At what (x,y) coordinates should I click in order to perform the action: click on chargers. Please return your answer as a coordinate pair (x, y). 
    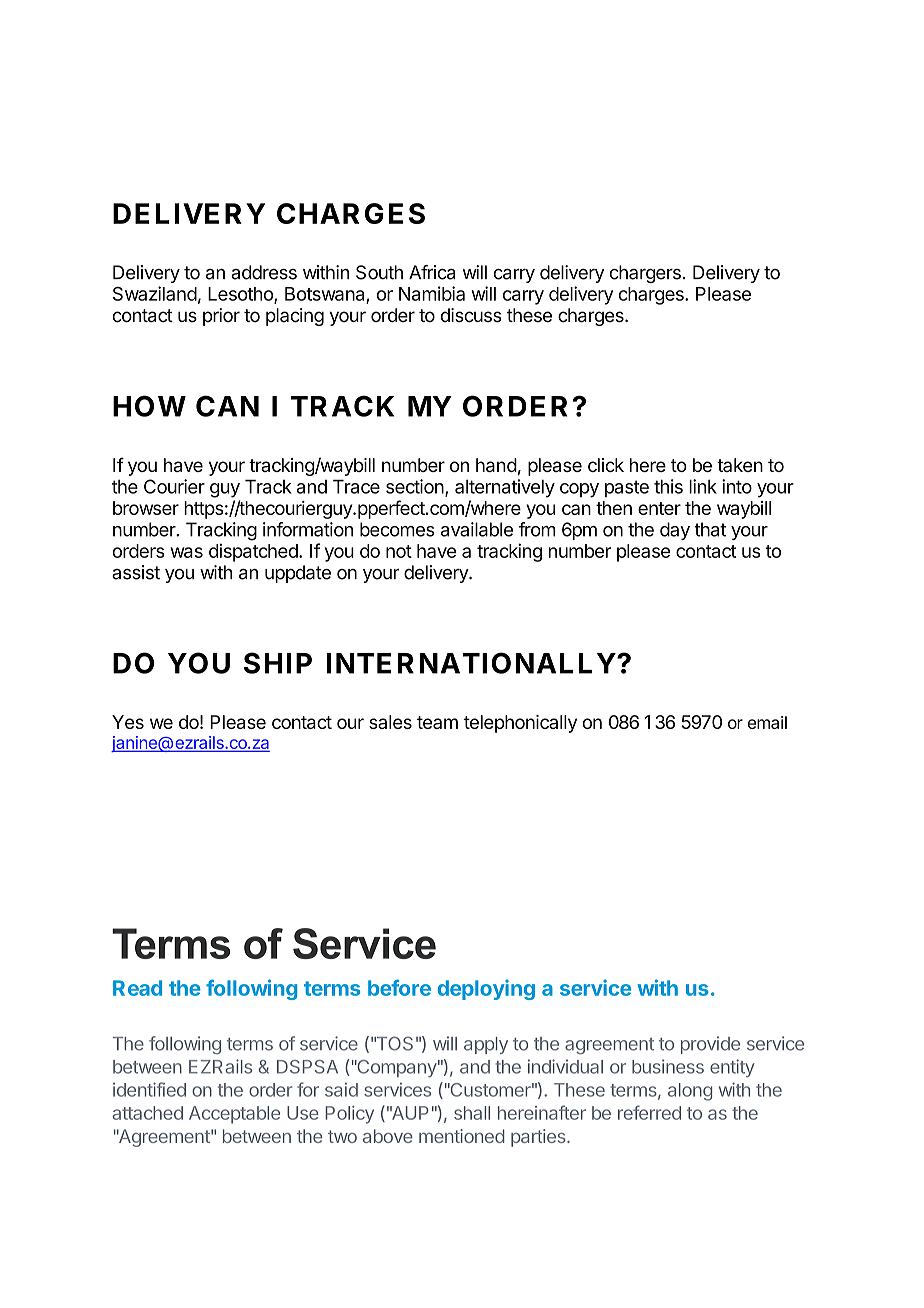
    Looking at the image, I should click on (645, 274).
